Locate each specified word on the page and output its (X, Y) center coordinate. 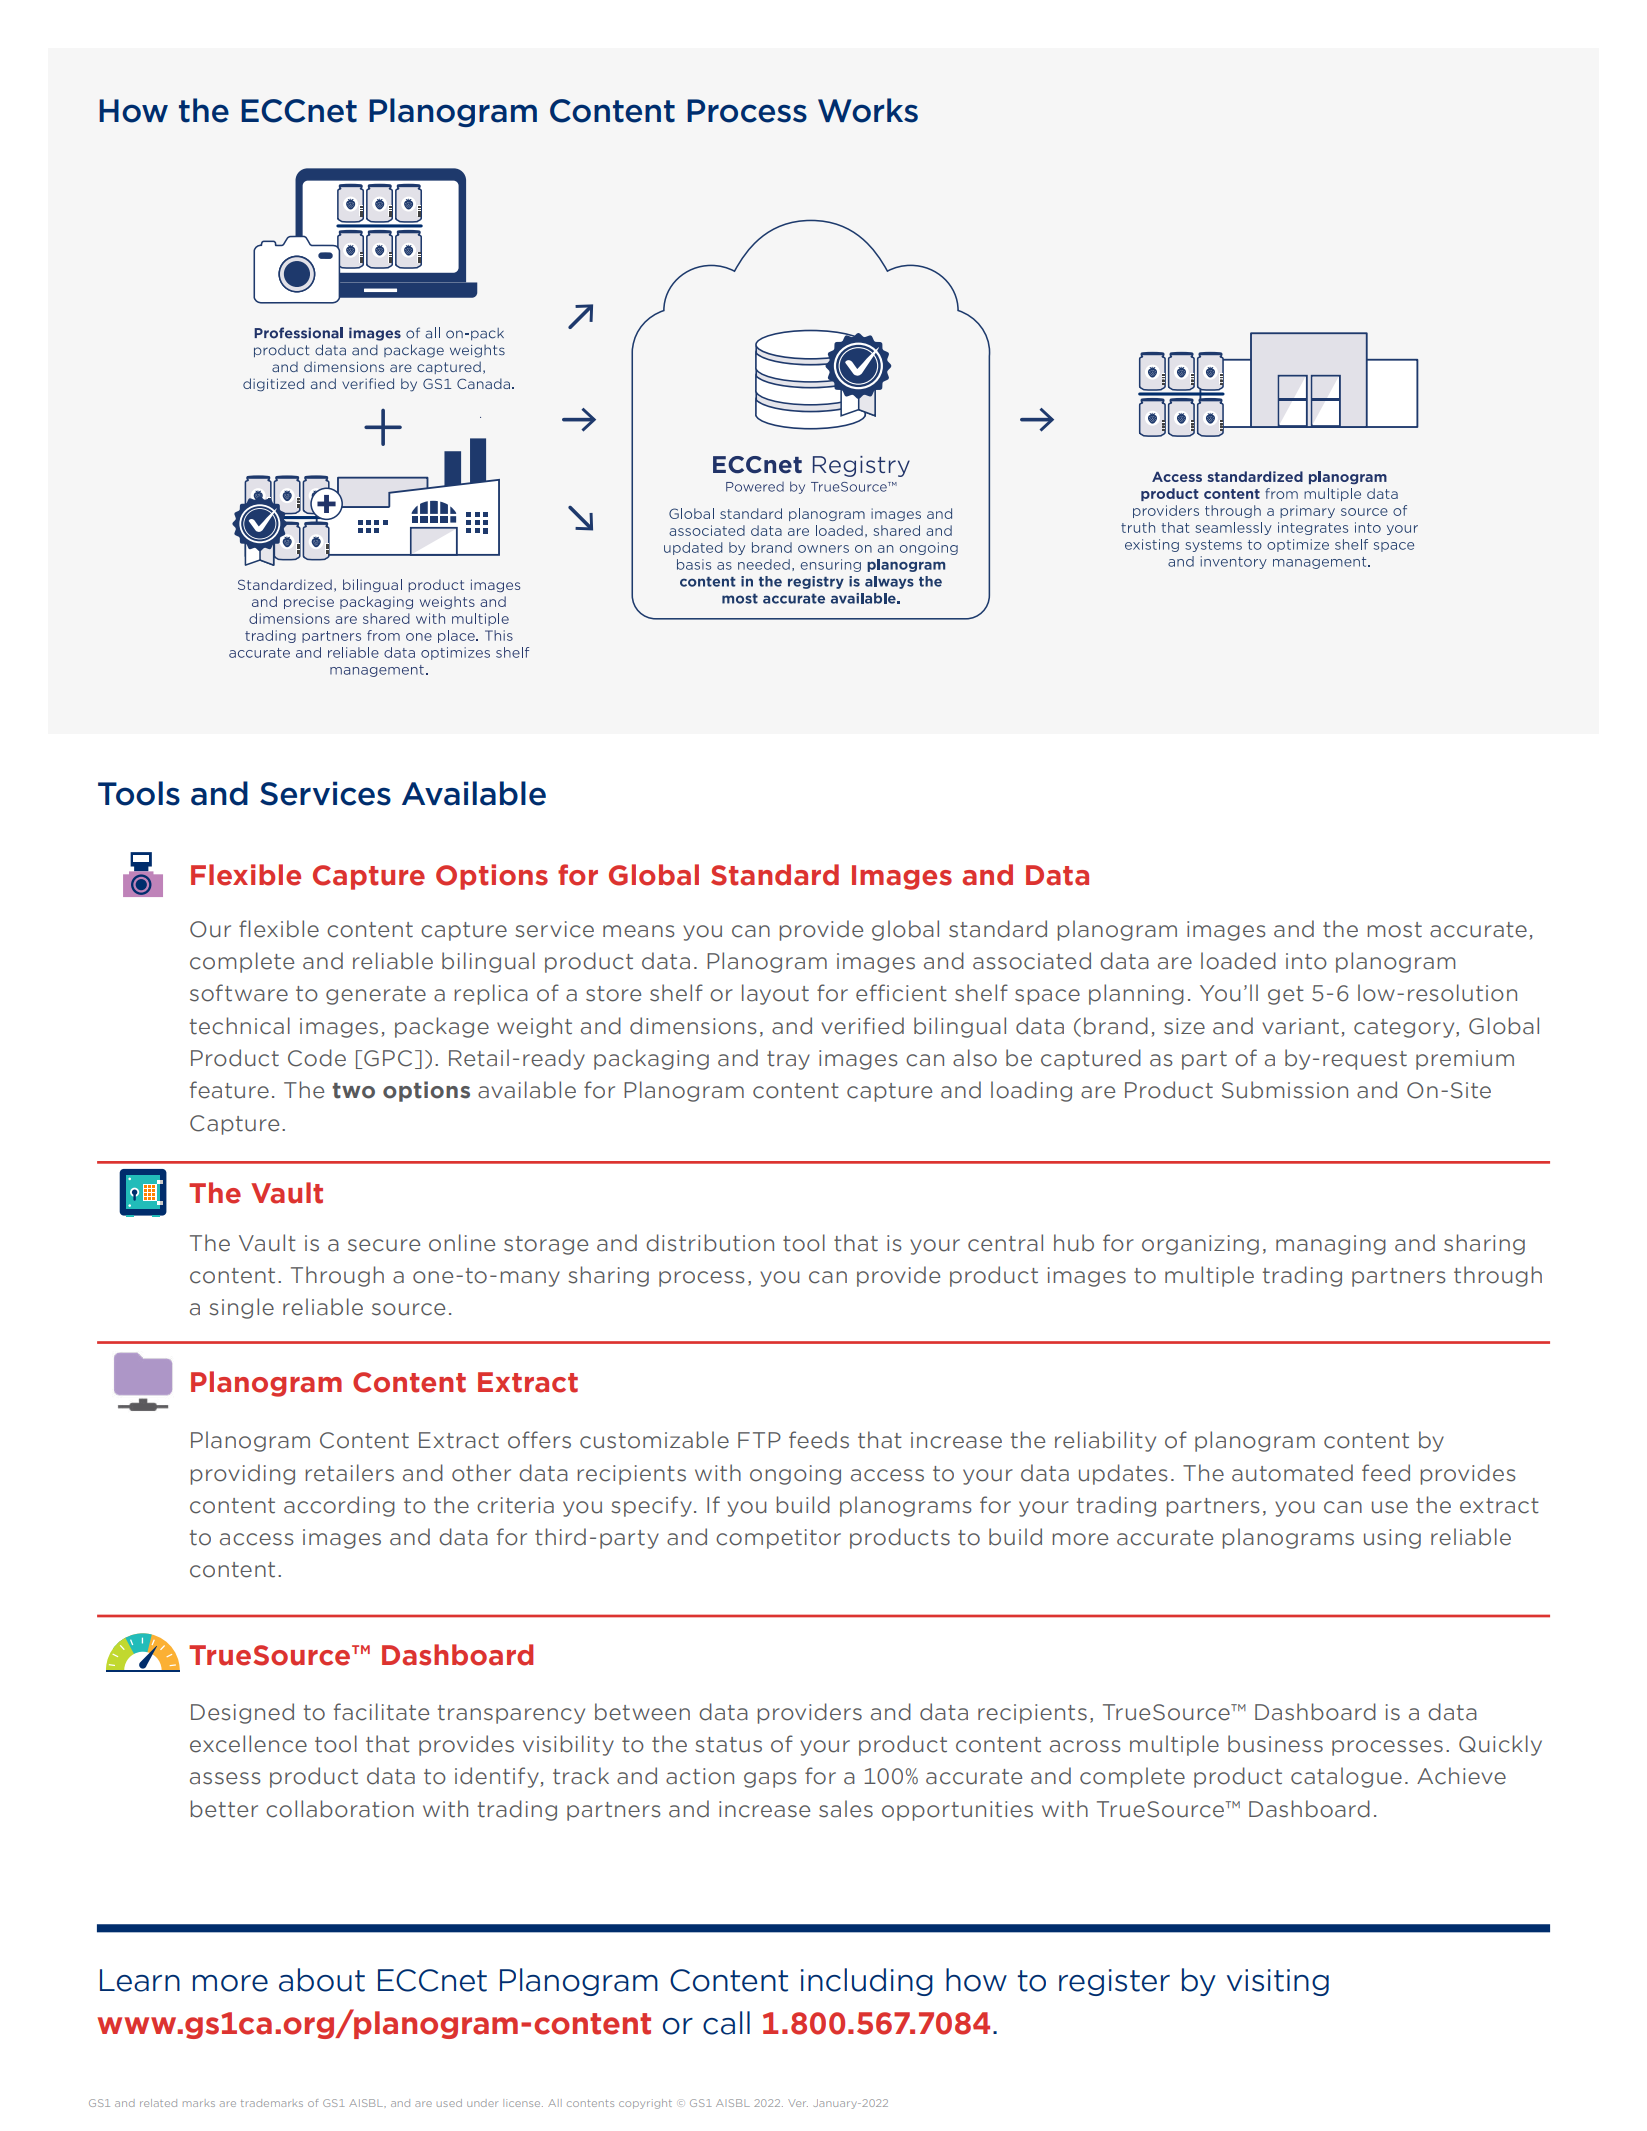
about (322, 1980)
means (639, 931)
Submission (1285, 1090)
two (353, 1091)
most (1394, 930)
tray (788, 1060)
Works (868, 110)
